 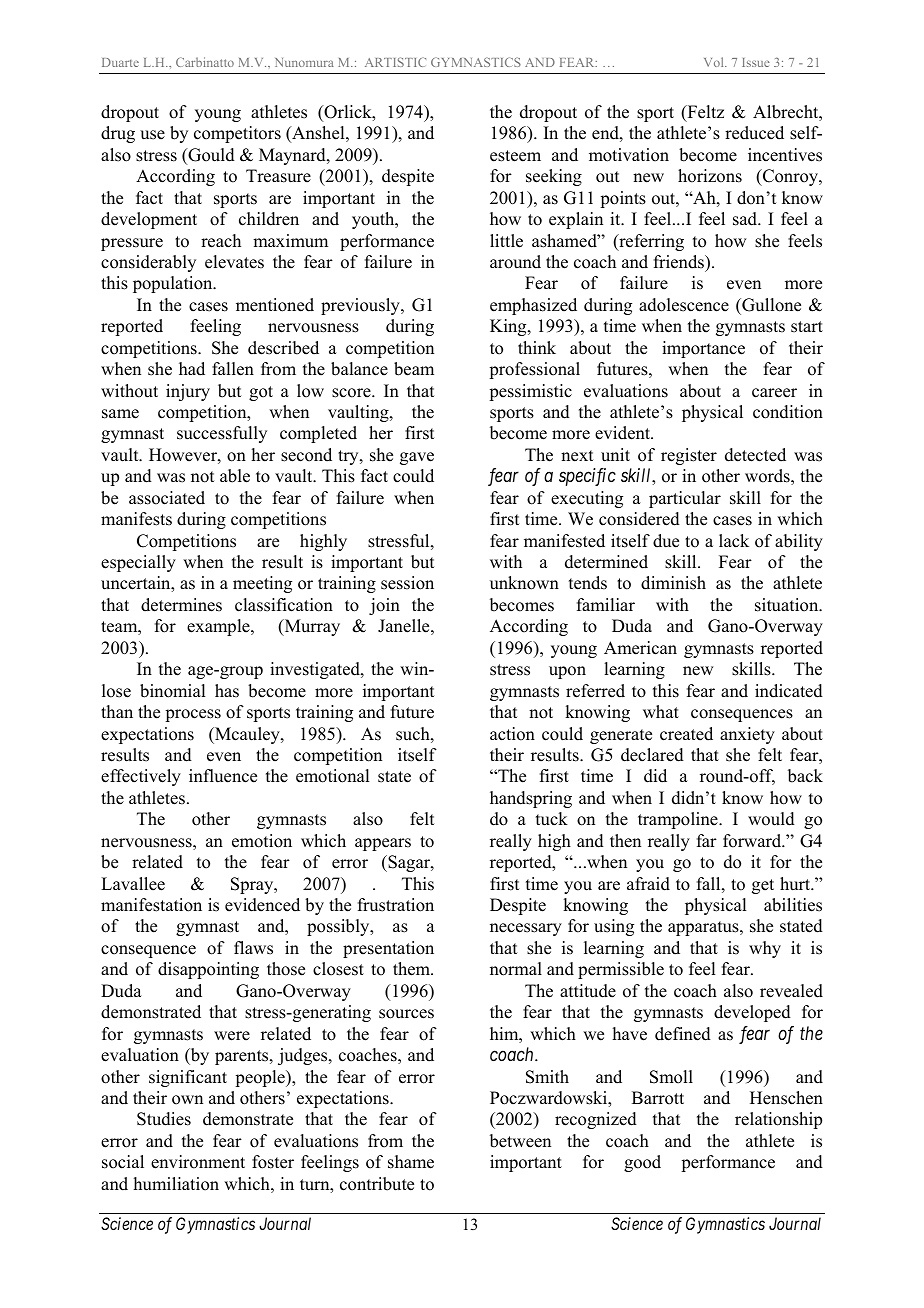 I want to click on ARTISTIC, so click(x=395, y=62).
